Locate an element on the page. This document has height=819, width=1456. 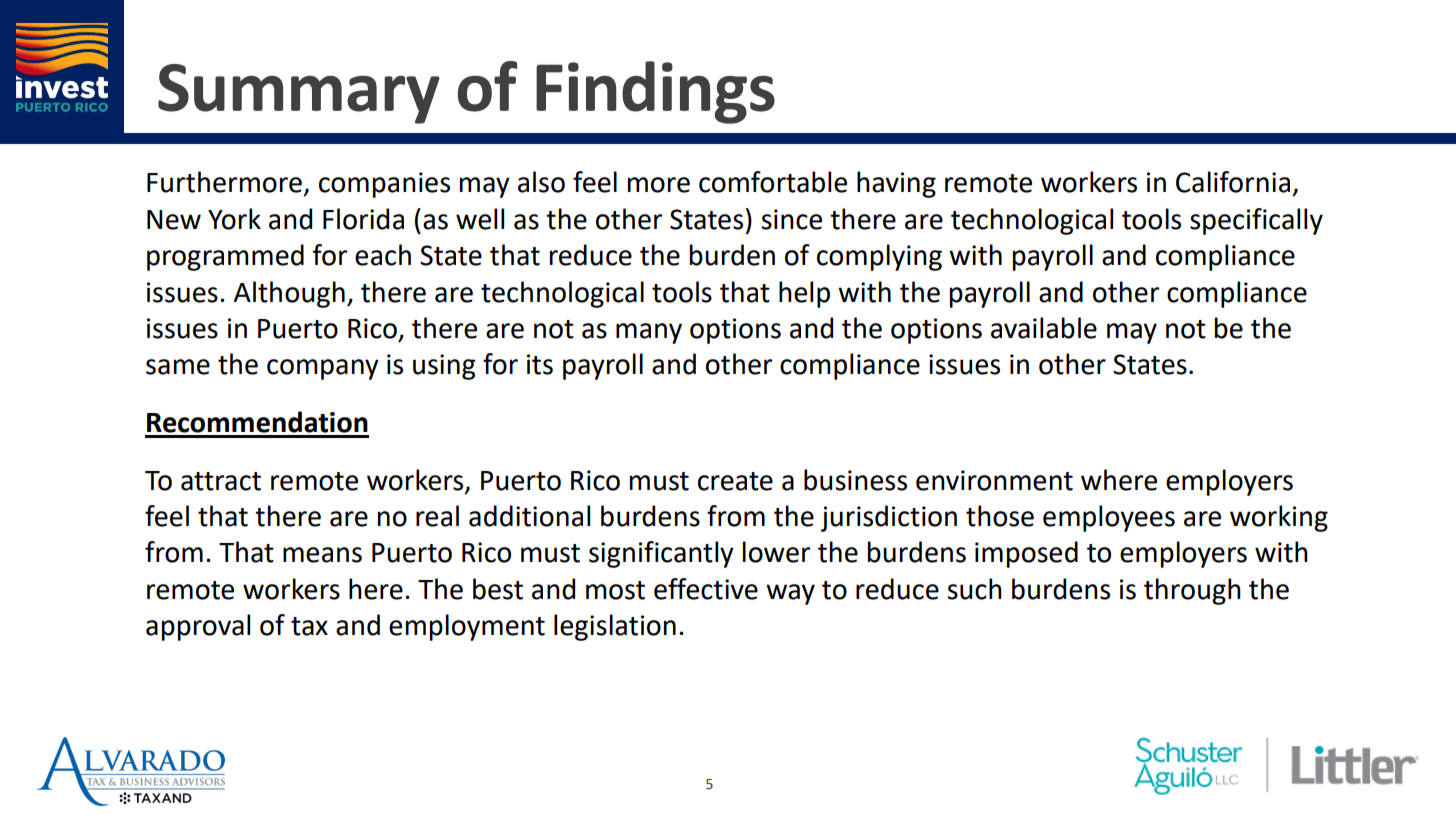
many is located at coordinates (649, 333).
